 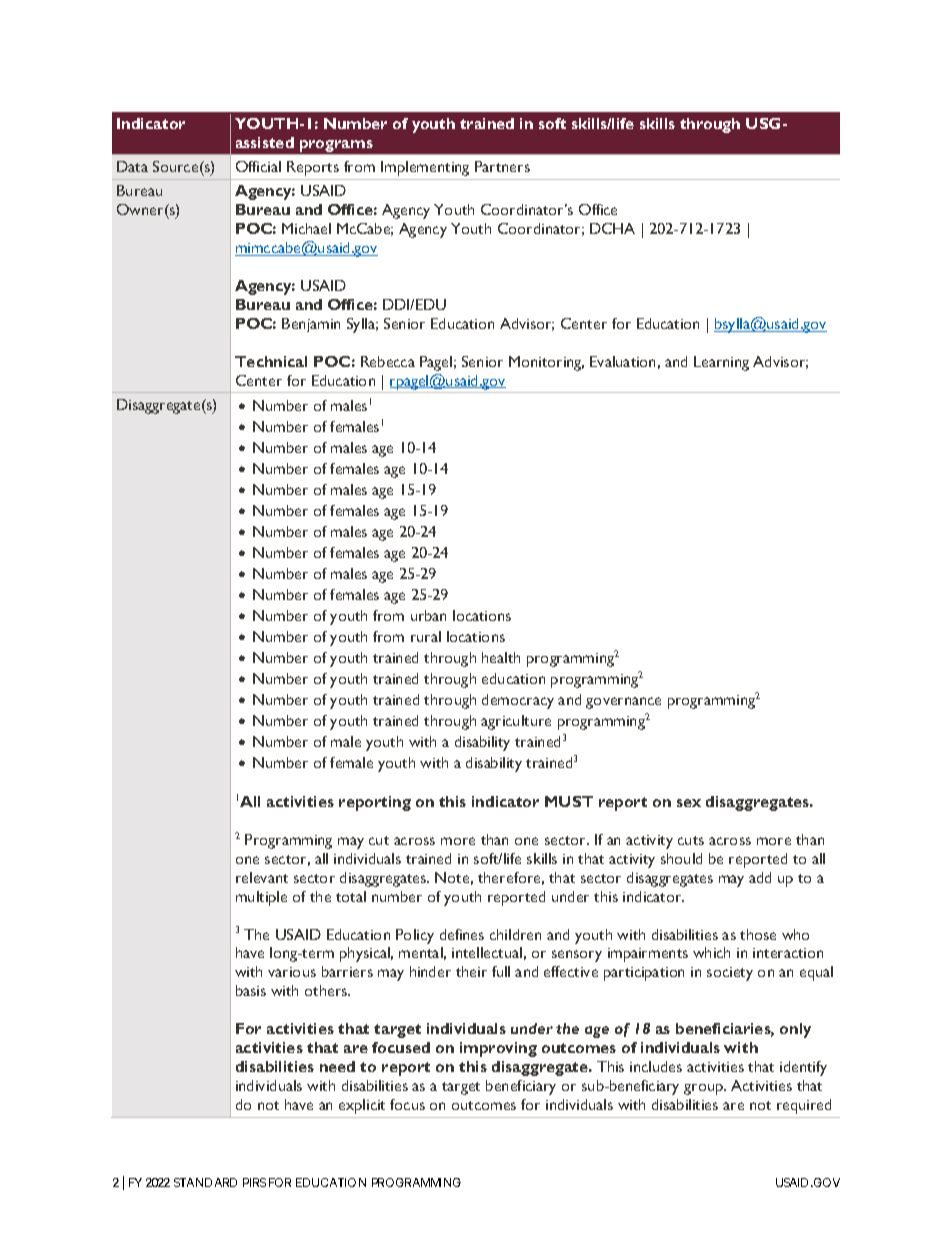 What do you see at coordinates (262, 877) in the document?
I see `relevant` at bounding box center [262, 877].
